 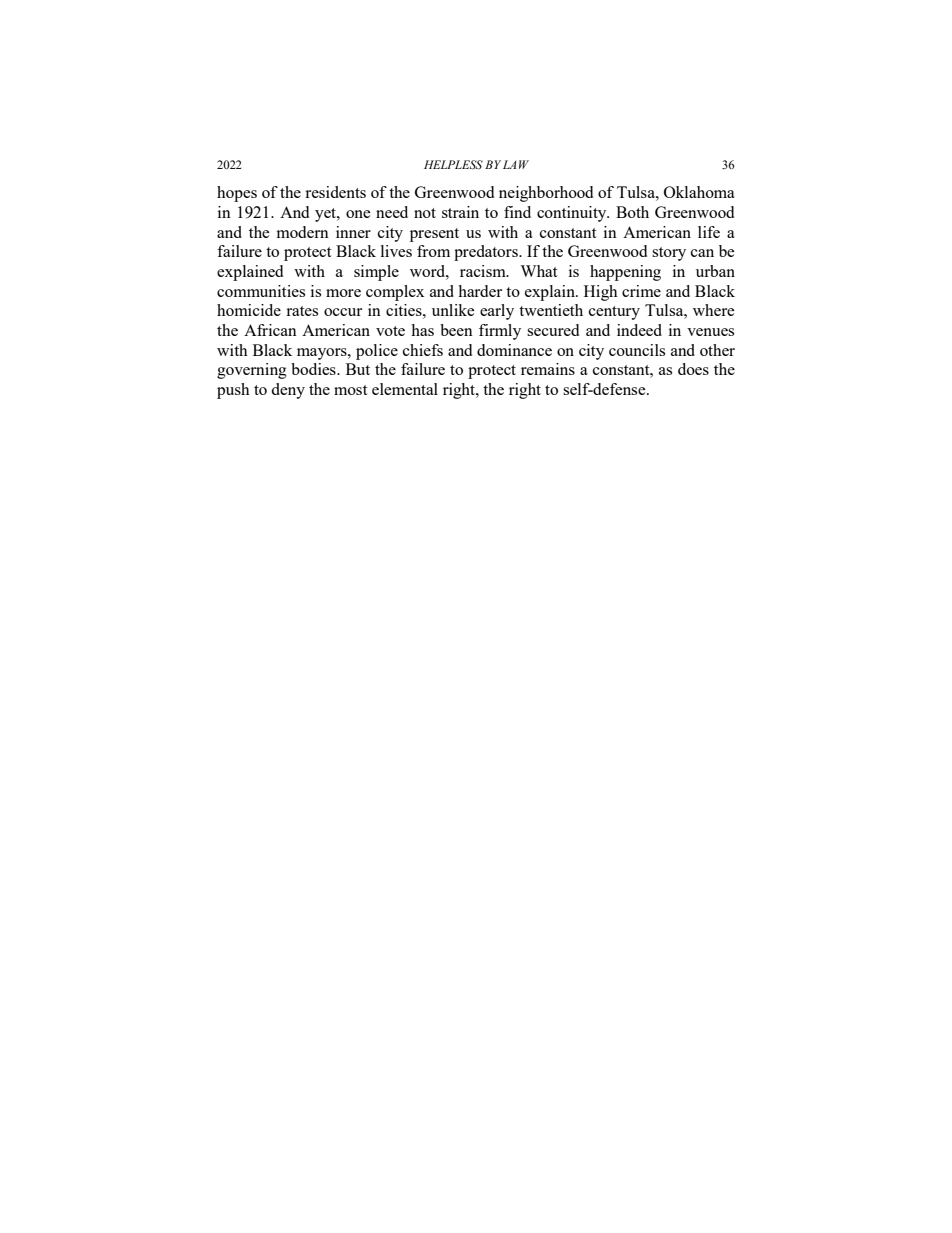 What do you see at coordinates (625, 273) in the image?
I see `happening` at bounding box center [625, 273].
